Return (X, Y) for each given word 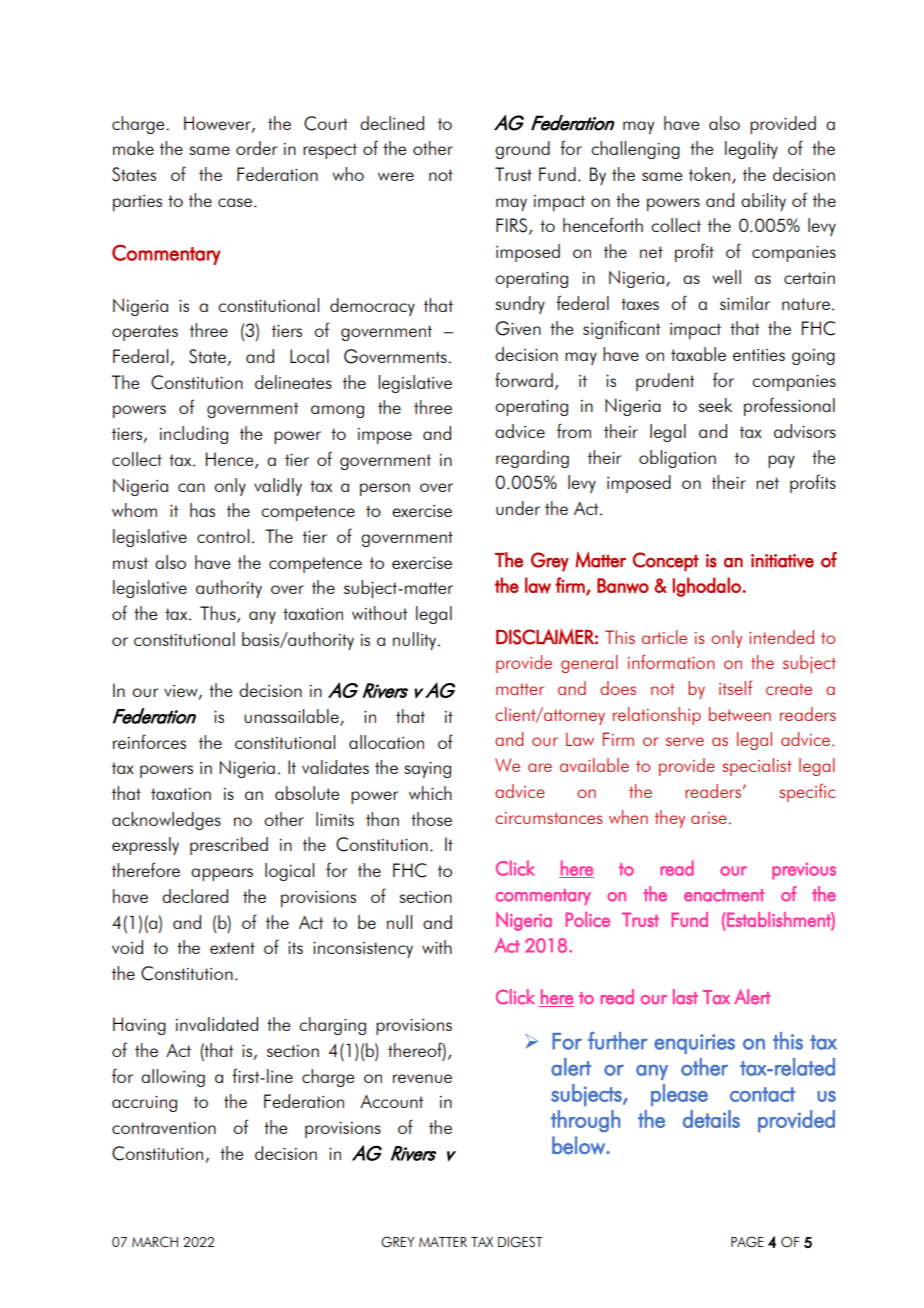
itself (736, 687)
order (256, 148)
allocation (386, 742)
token (711, 175)
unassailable (292, 717)
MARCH (155, 1242)
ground (522, 150)
